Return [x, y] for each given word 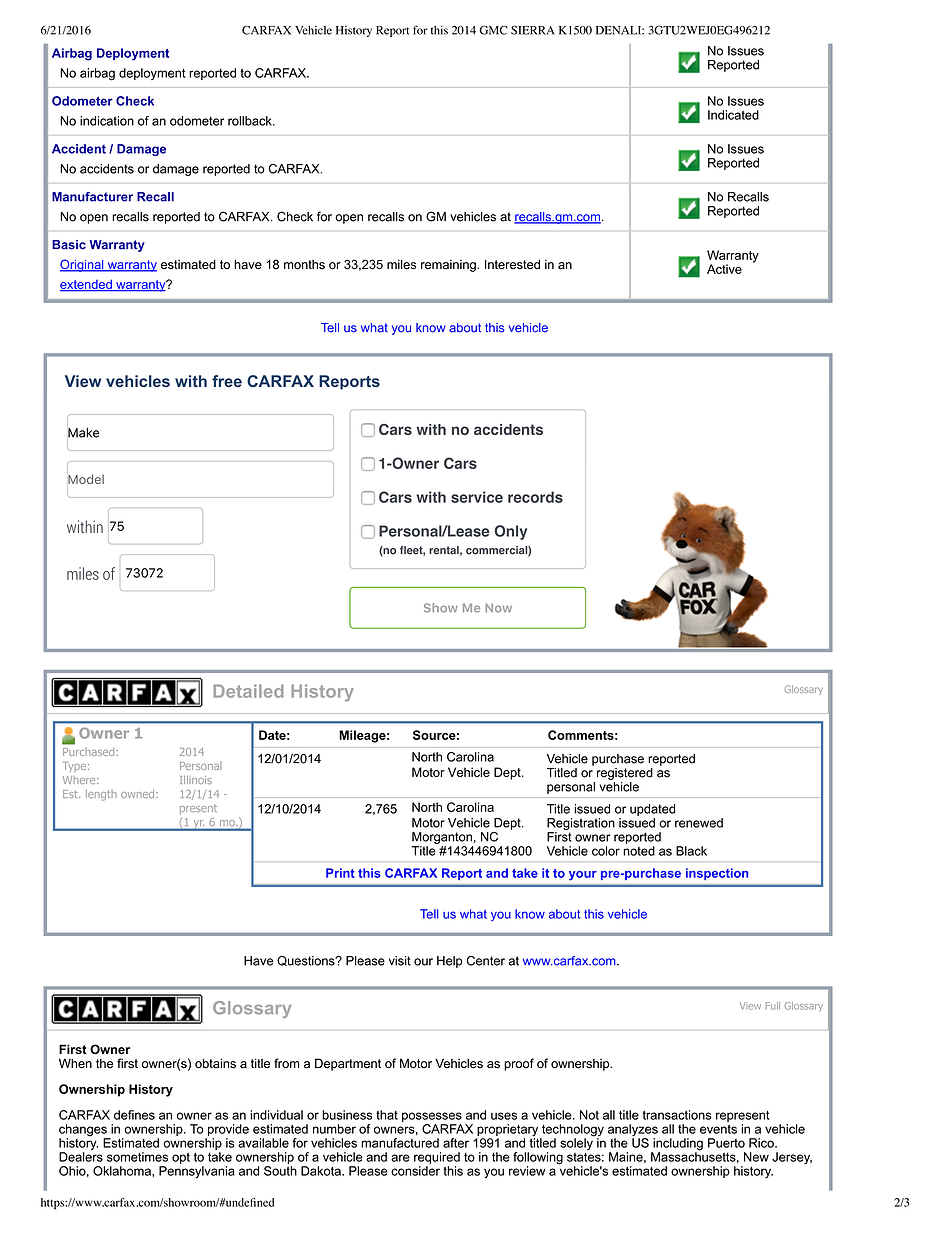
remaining [449, 266]
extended [87, 285]
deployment [152, 74]
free [227, 381]
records [535, 497]
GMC [493, 30]
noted [639, 851]
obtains [215, 1063]
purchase [618, 760]
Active [724, 269]
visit [400, 961]
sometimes [137, 1157]
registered [625, 774]
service [477, 497]
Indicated [733, 115]
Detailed [249, 691]
